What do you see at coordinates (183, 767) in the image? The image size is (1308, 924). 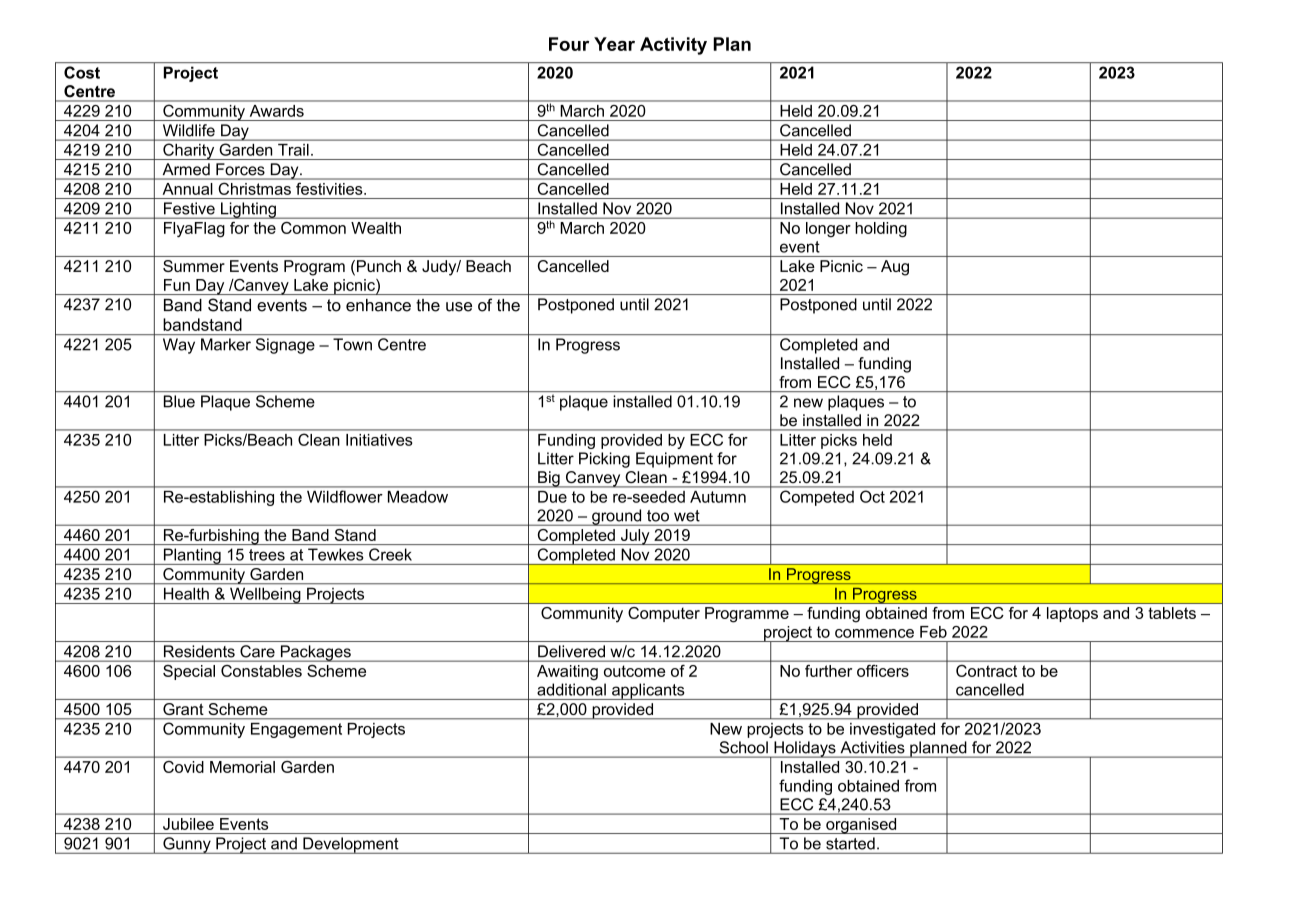 I see `Covid` at bounding box center [183, 767].
